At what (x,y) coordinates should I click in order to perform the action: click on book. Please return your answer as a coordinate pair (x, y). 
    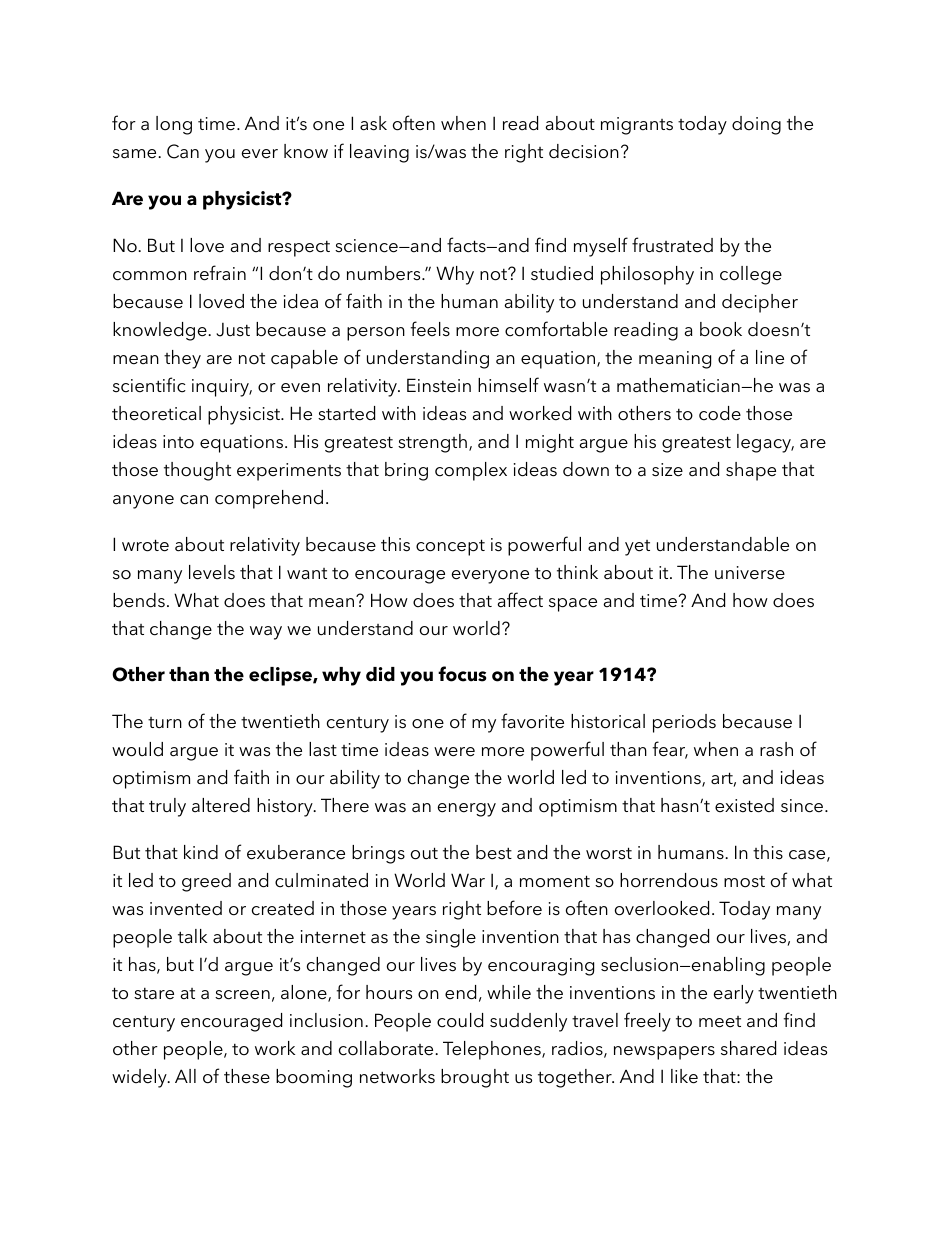
    Looking at the image, I should click on (721, 329).
